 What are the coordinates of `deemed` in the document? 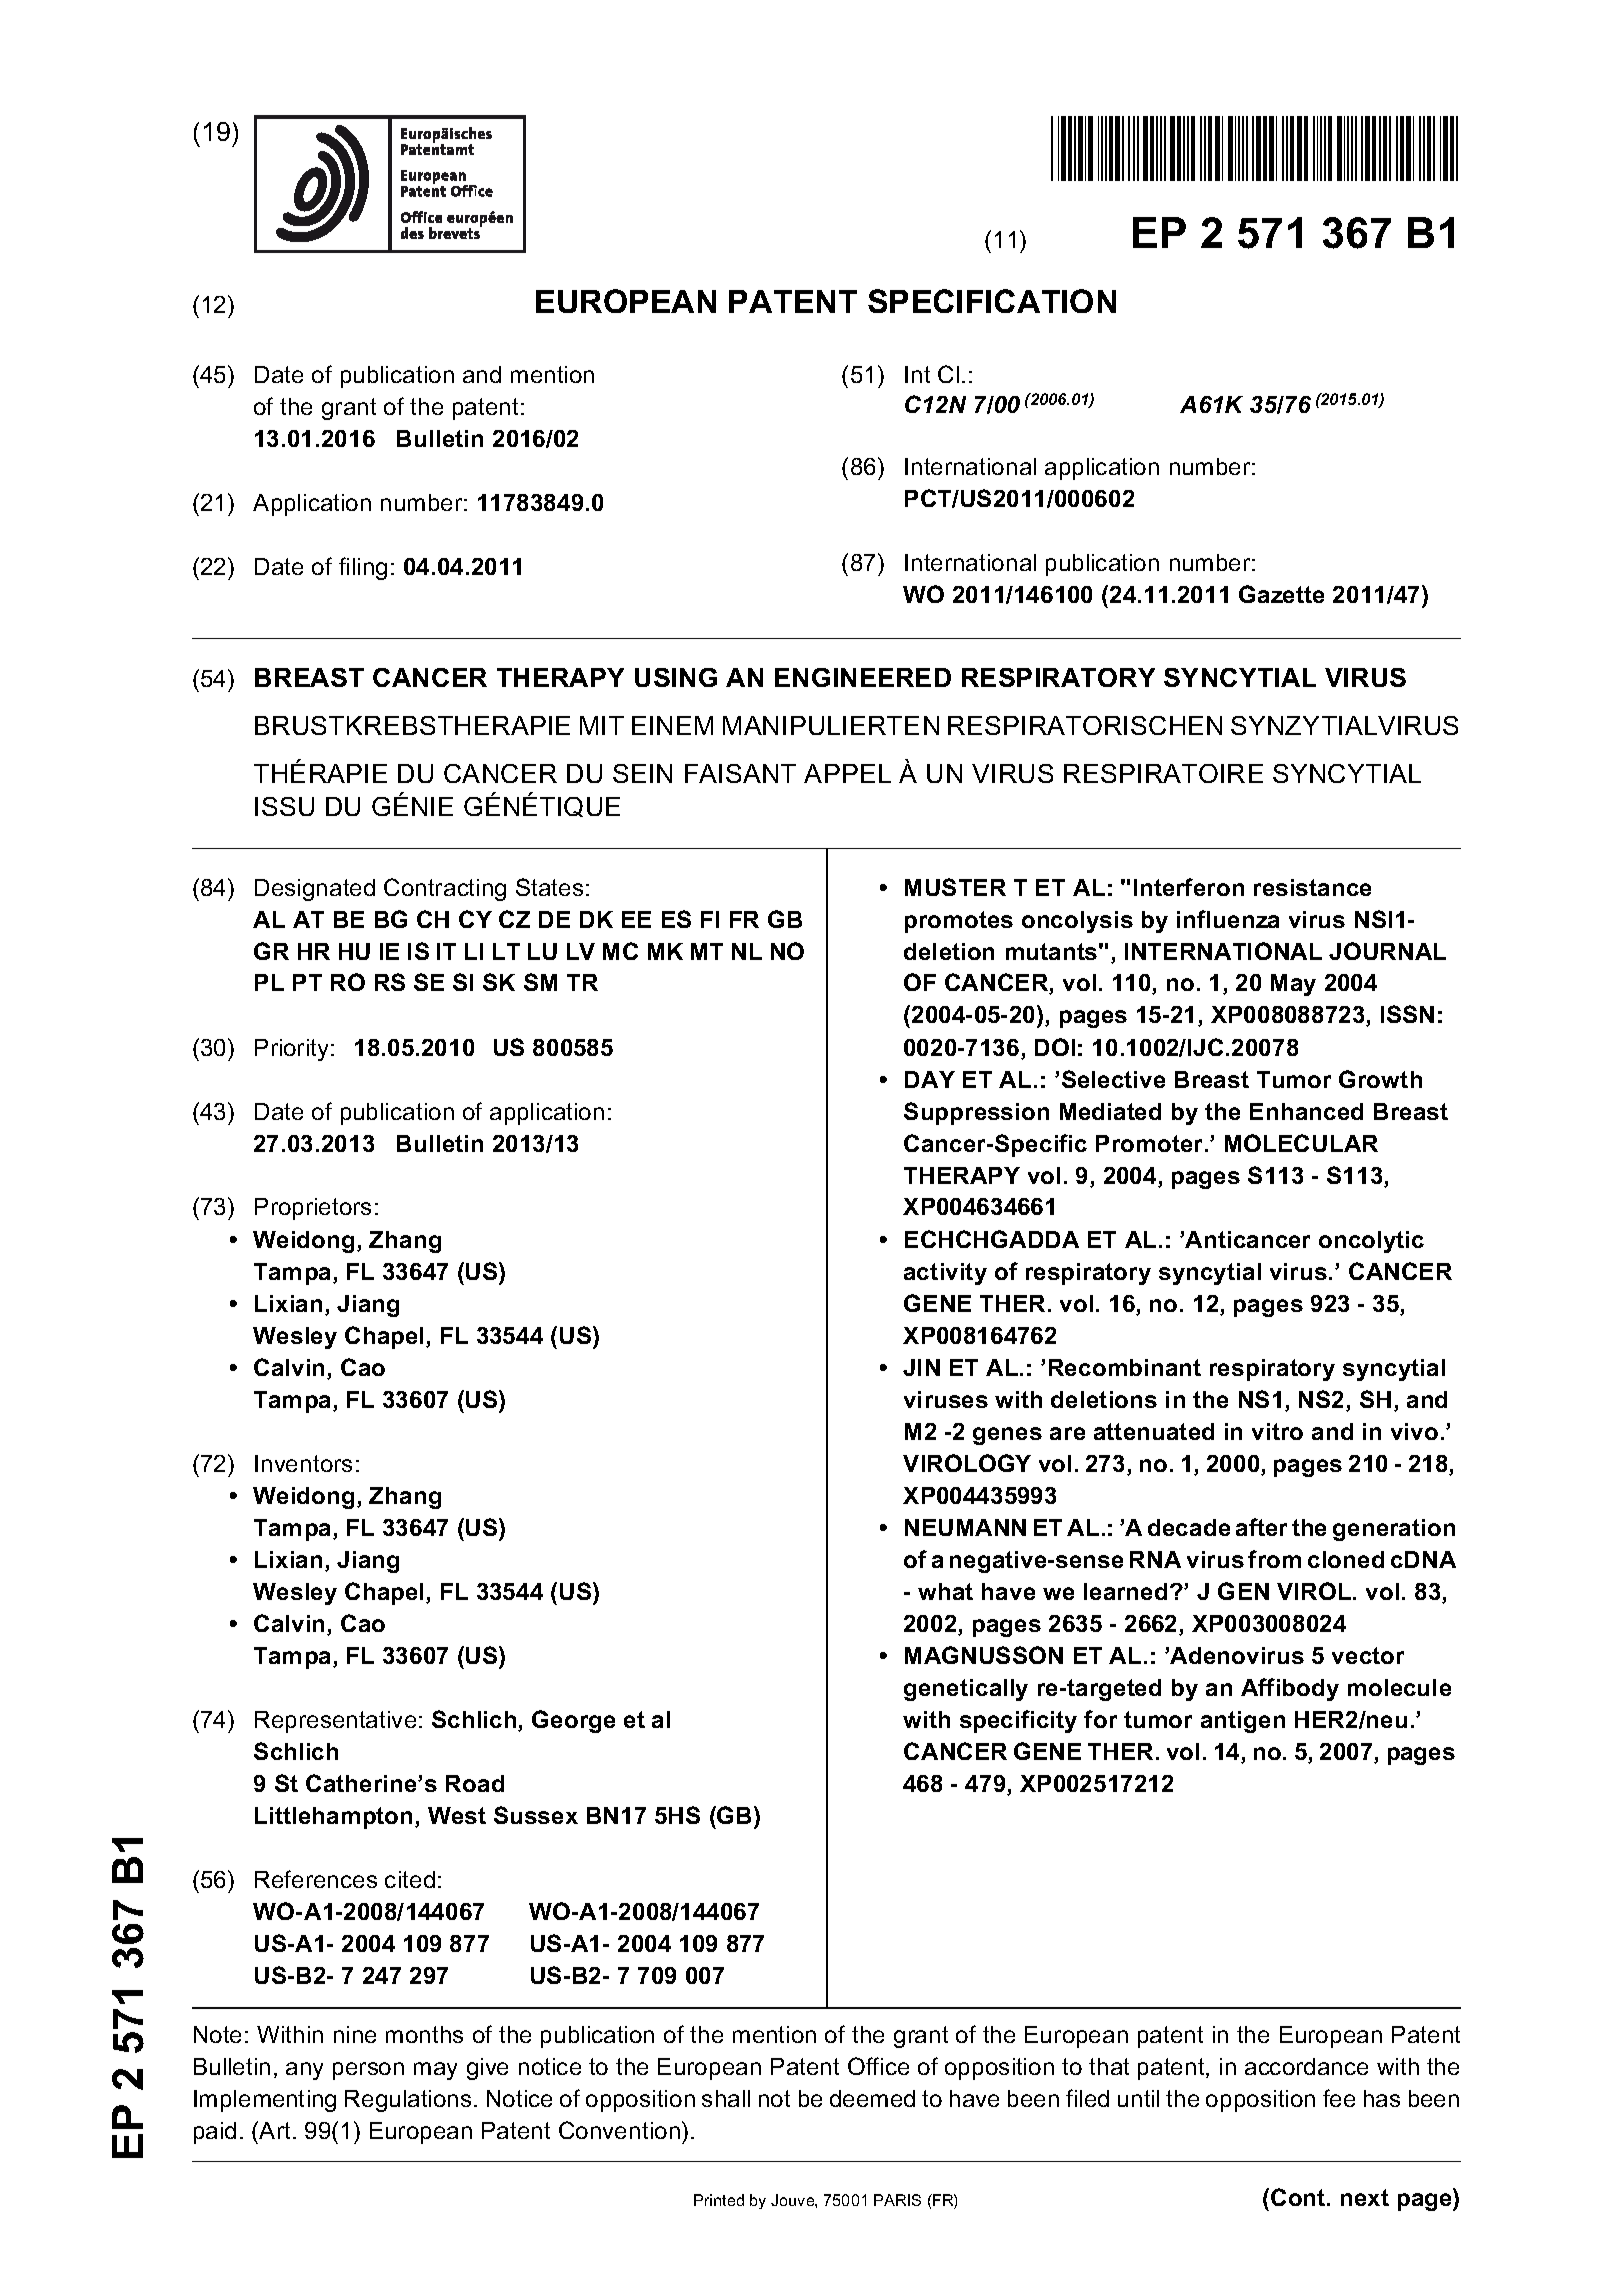 It's located at (872, 2098).
